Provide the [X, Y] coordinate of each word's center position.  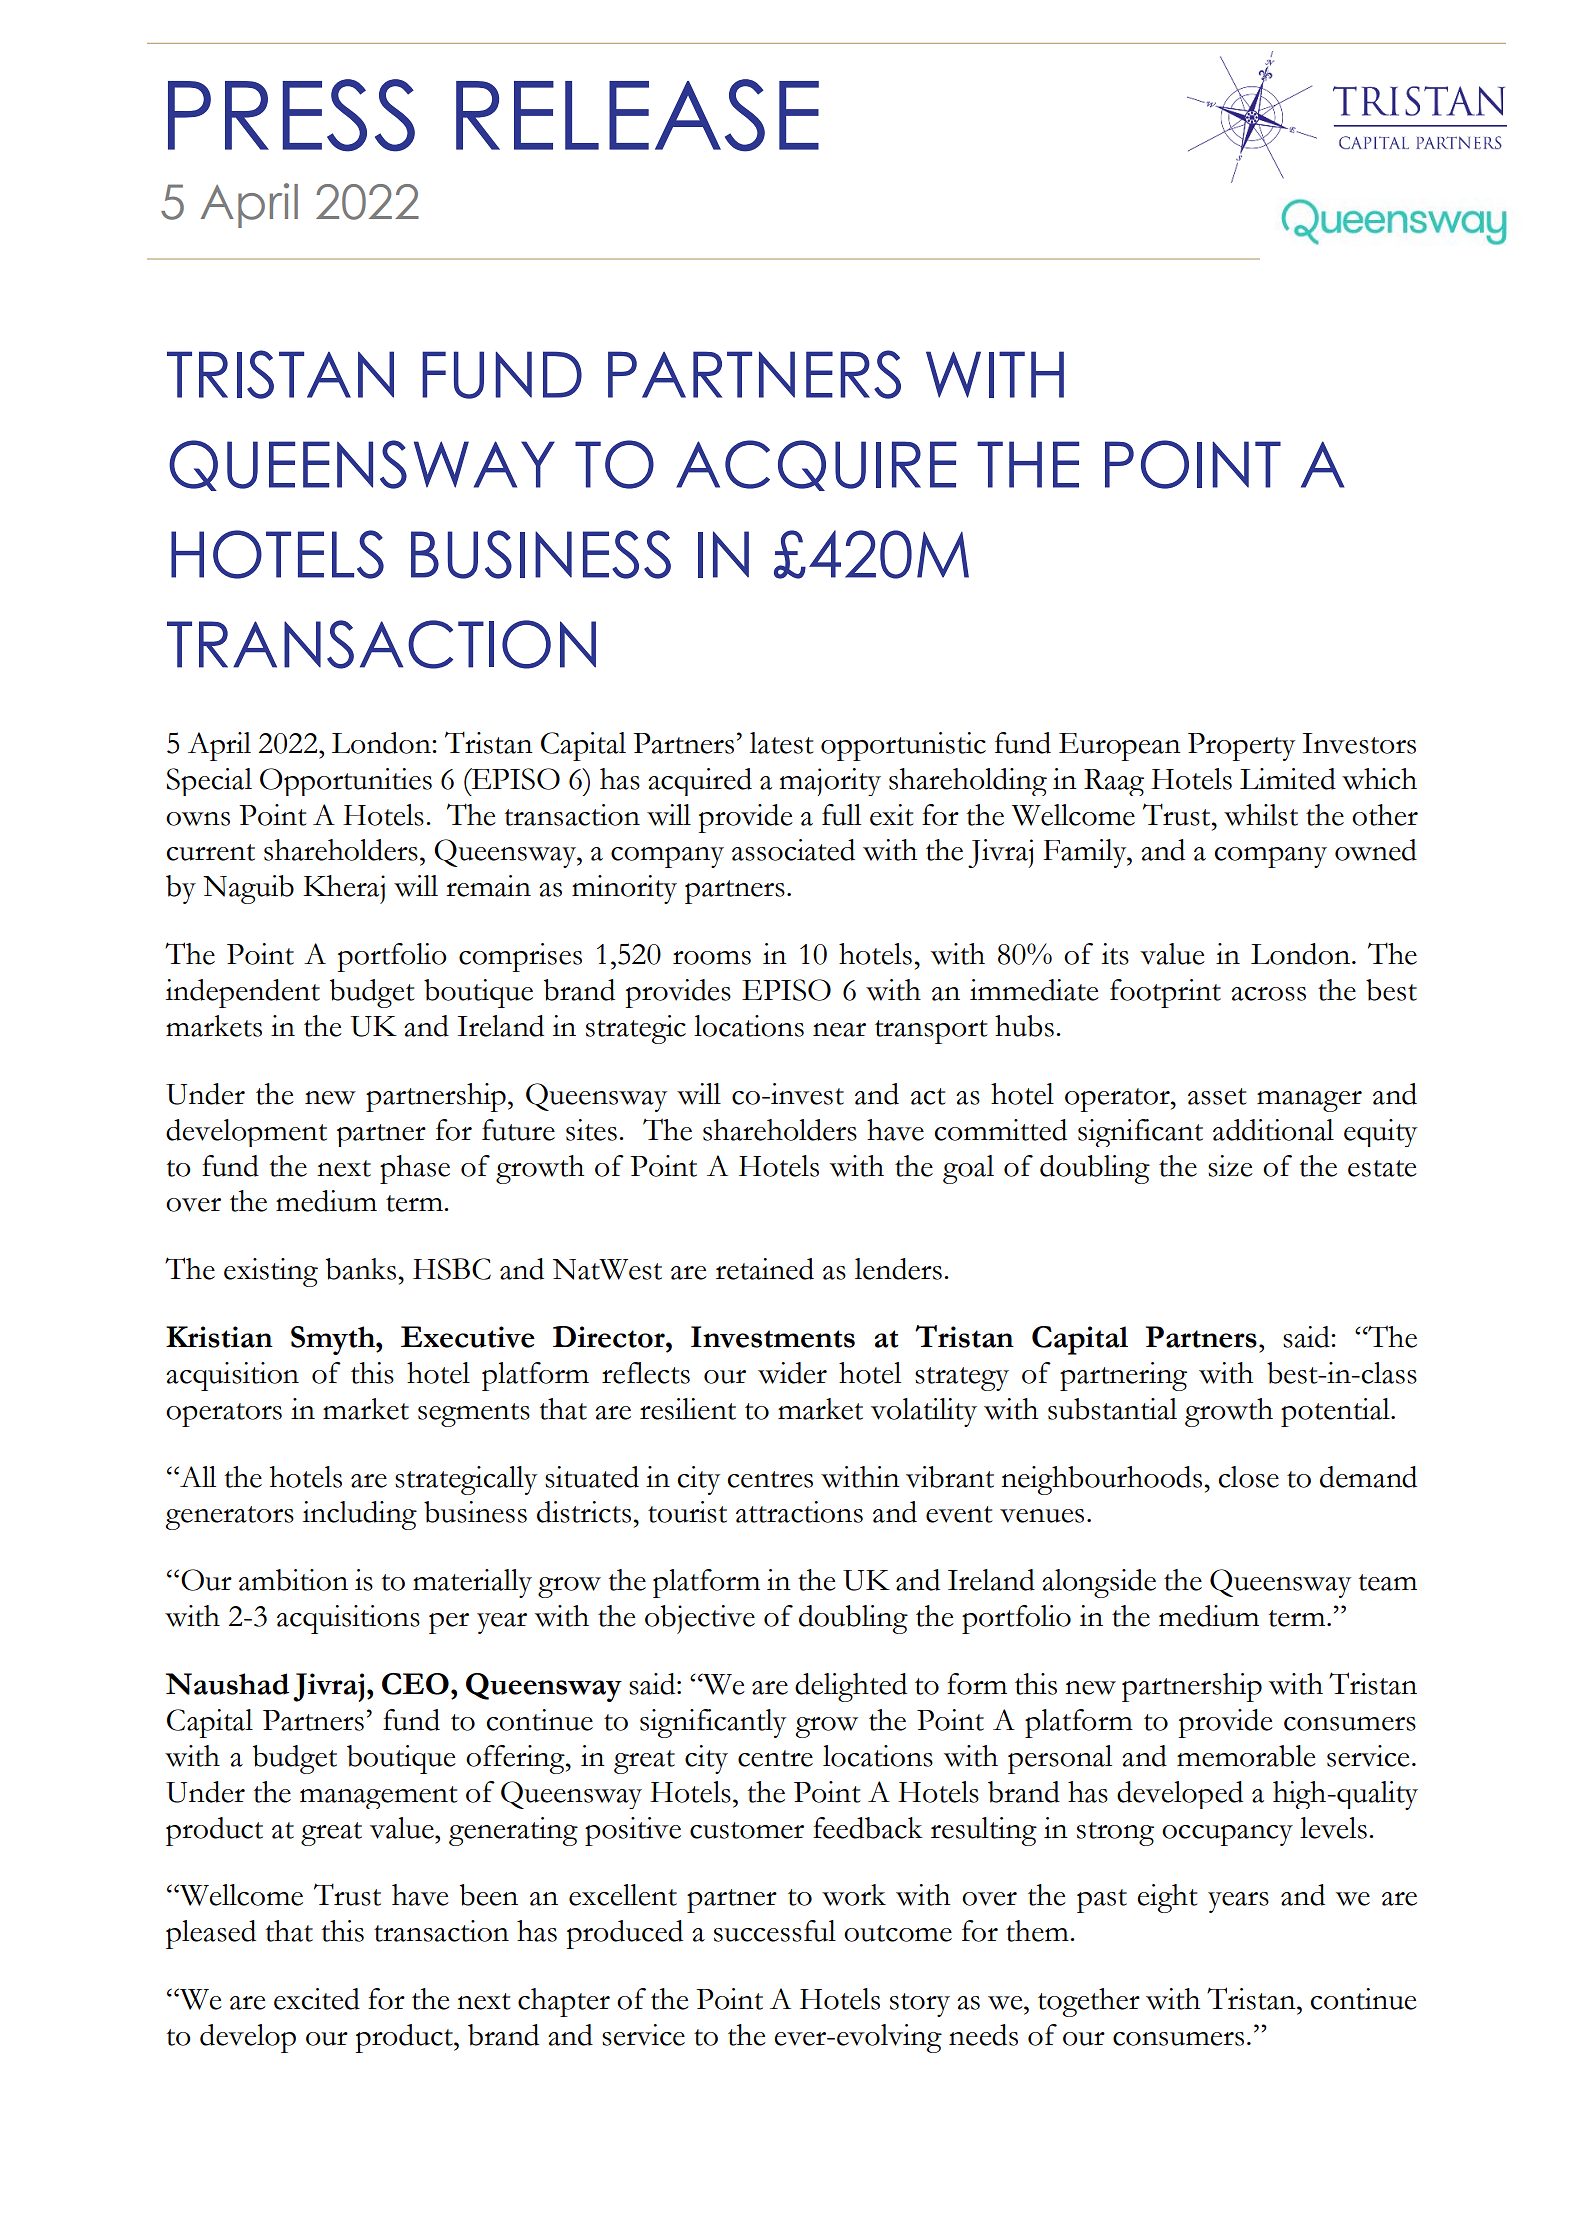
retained [765, 1269]
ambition [293, 1580]
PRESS [291, 115]
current [210, 852]
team [1388, 1582]
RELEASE [637, 115]
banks [361, 1269]
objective [700, 1619]
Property [1241, 747]
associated [793, 850]
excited [317, 1999]
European [1120, 747]
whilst [1261, 815]
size [1230, 1166]
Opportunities [346, 782]
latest [782, 743]
